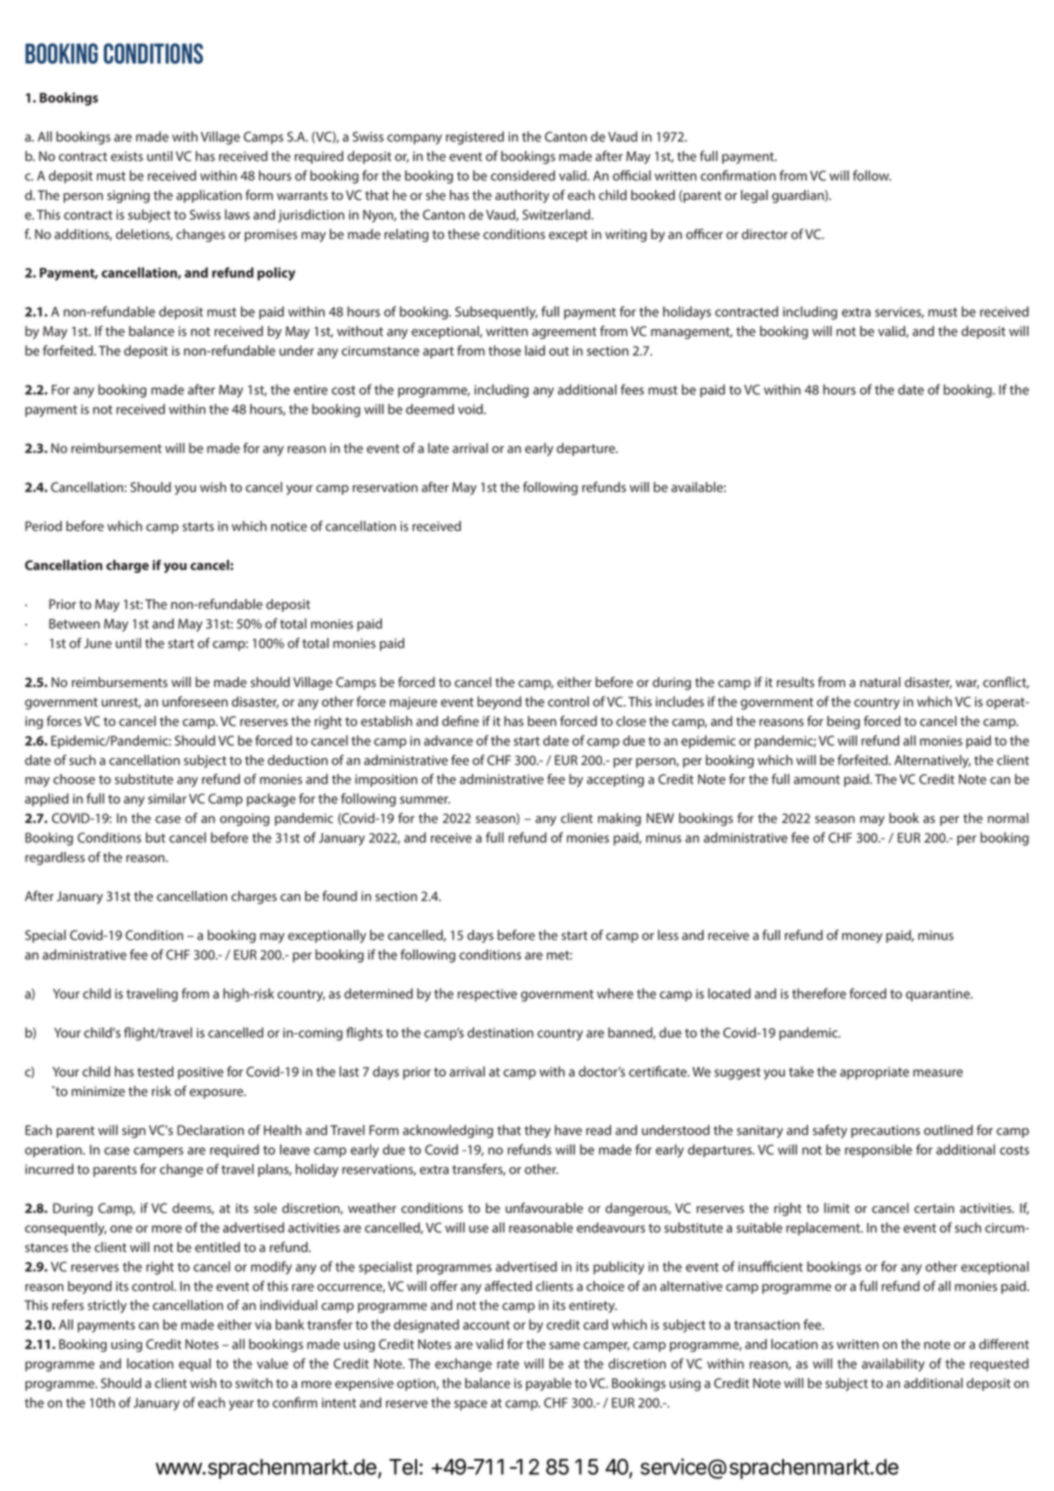 The height and width of the page is (1491, 1054). What do you see at coordinates (880, 682) in the page?
I see `natural` at bounding box center [880, 682].
